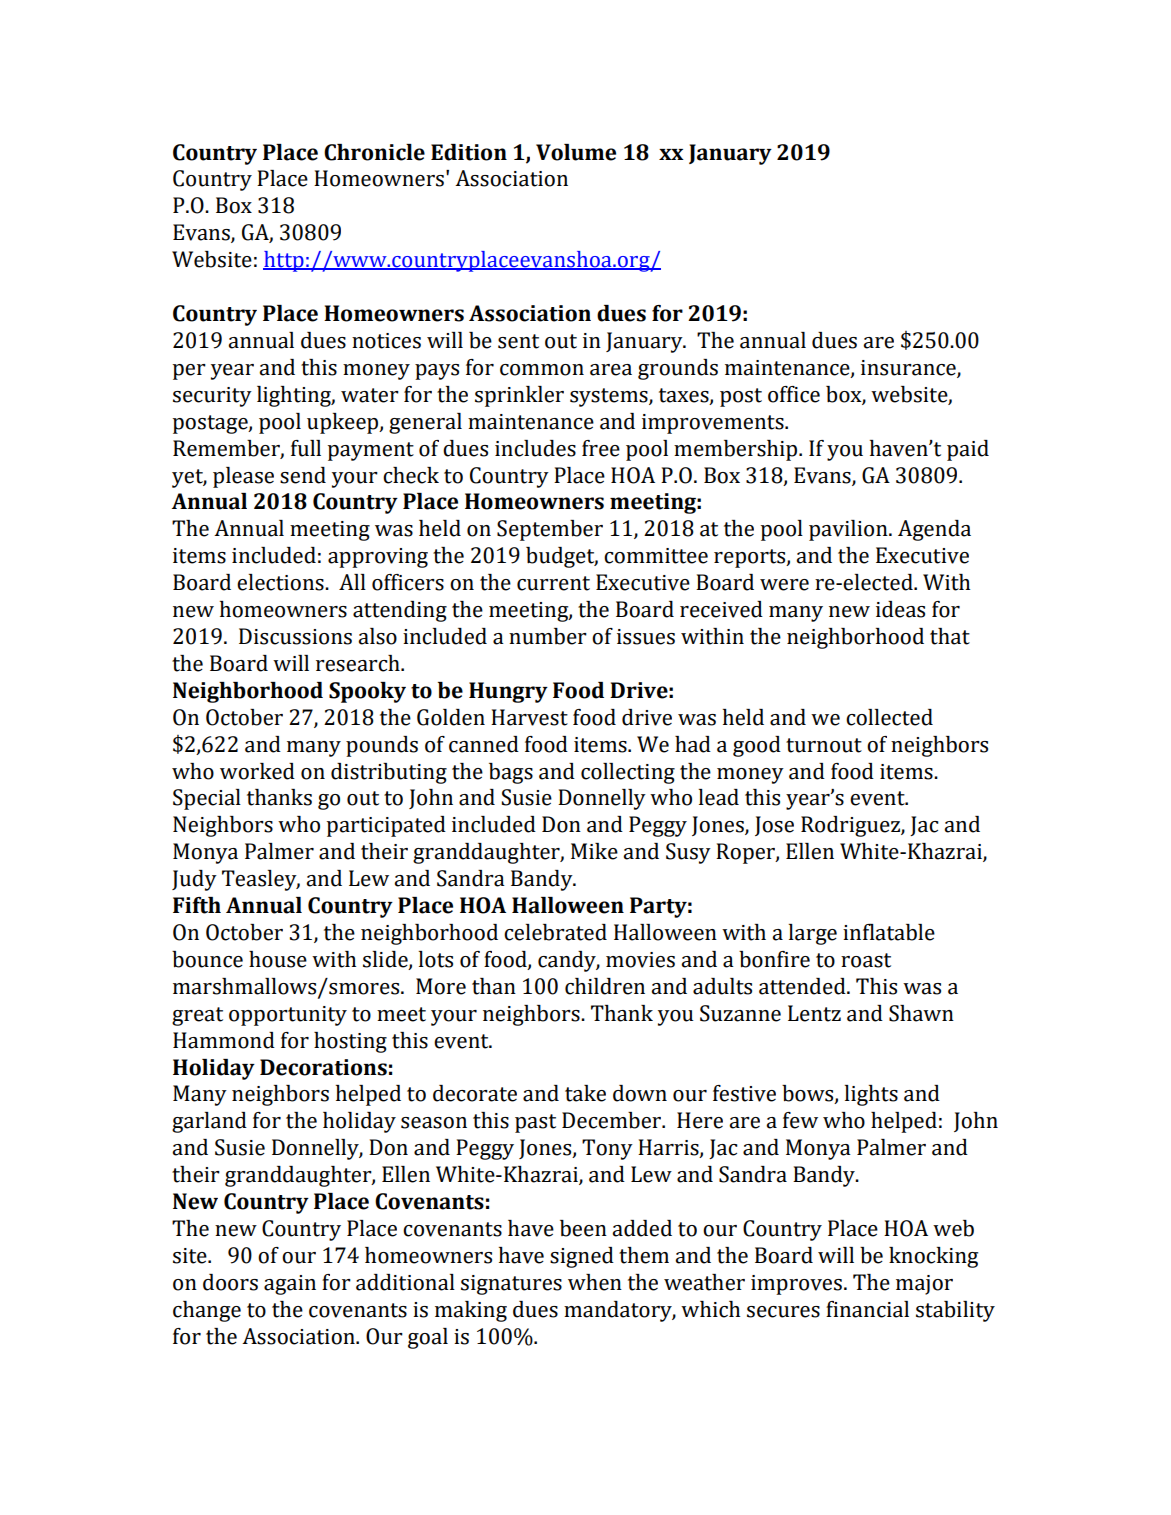 This image has height=1515, width=1171. What do you see at coordinates (849, 530) in the image?
I see `pavilion` at bounding box center [849, 530].
